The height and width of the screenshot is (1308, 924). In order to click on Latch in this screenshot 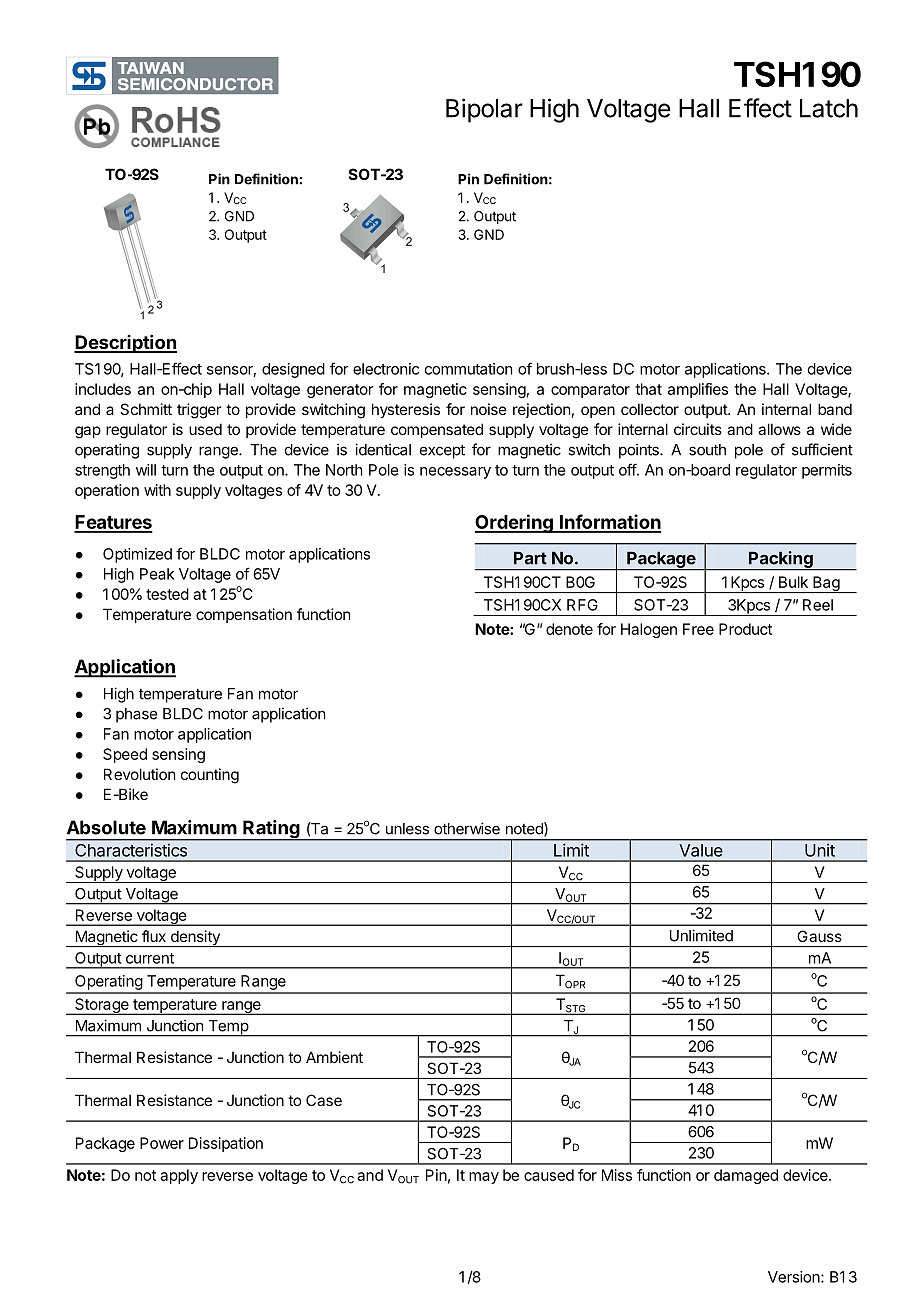, I will do `click(829, 108)`.
